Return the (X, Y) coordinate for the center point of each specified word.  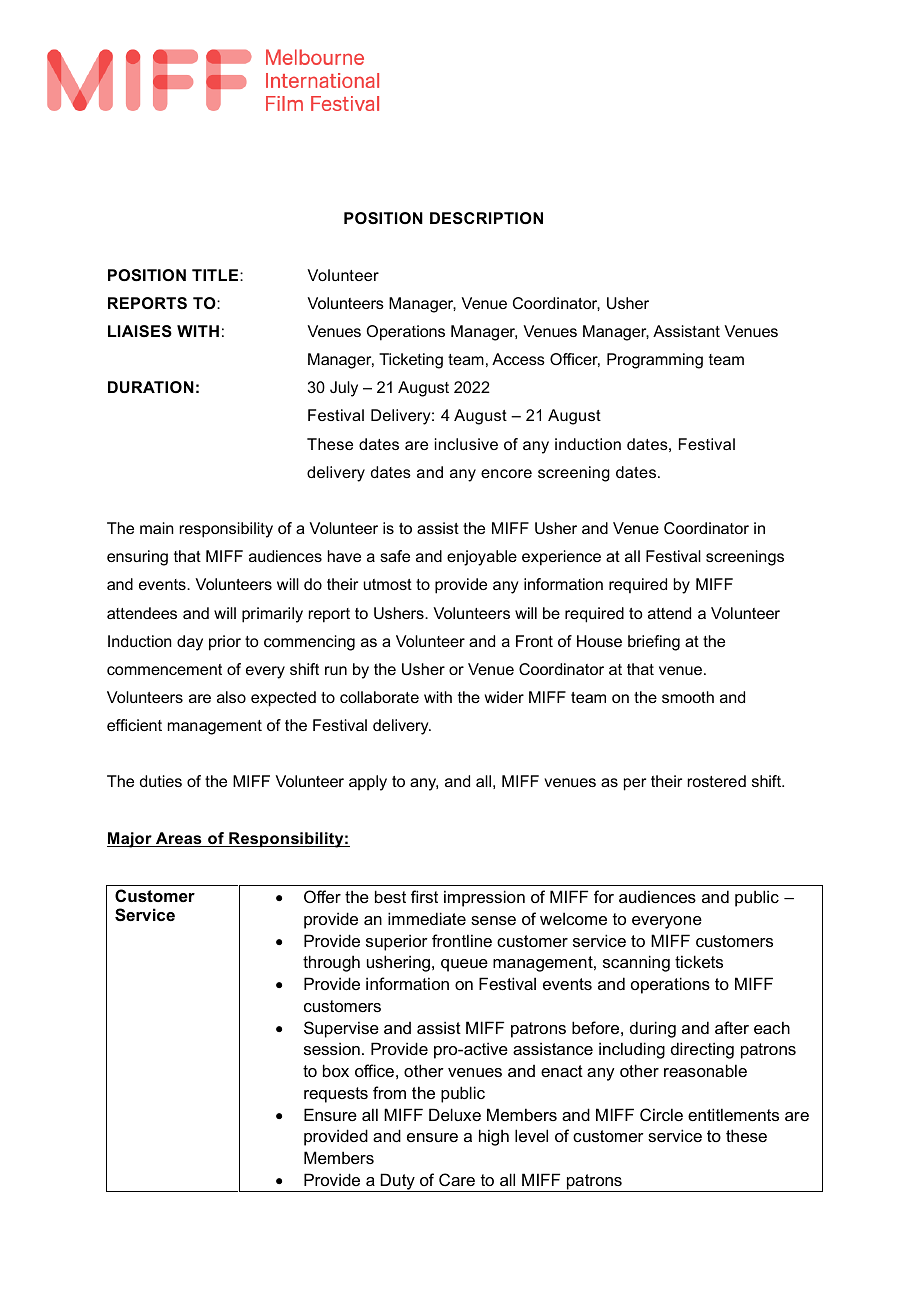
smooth (688, 697)
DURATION (151, 387)
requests (336, 1095)
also (231, 697)
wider (504, 697)
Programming (655, 361)
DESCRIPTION (486, 218)
